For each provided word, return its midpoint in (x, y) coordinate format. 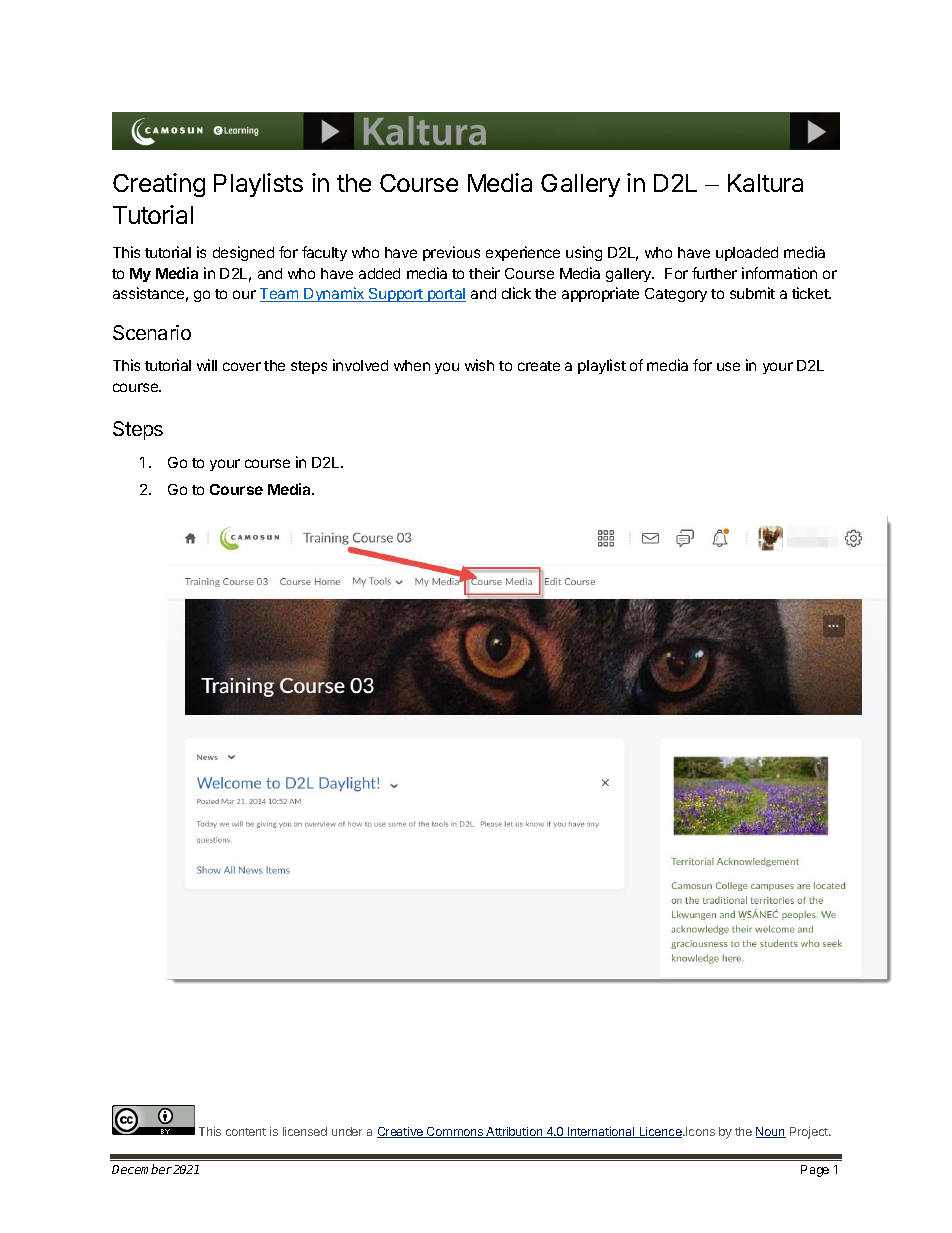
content (246, 1132)
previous (451, 253)
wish (479, 365)
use (728, 366)
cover (242, 366)
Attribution (515, 1132)
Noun (771, 1132)
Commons (455, 1132)
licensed (305, 1131)
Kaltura (765, 183)
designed (243, 253)
